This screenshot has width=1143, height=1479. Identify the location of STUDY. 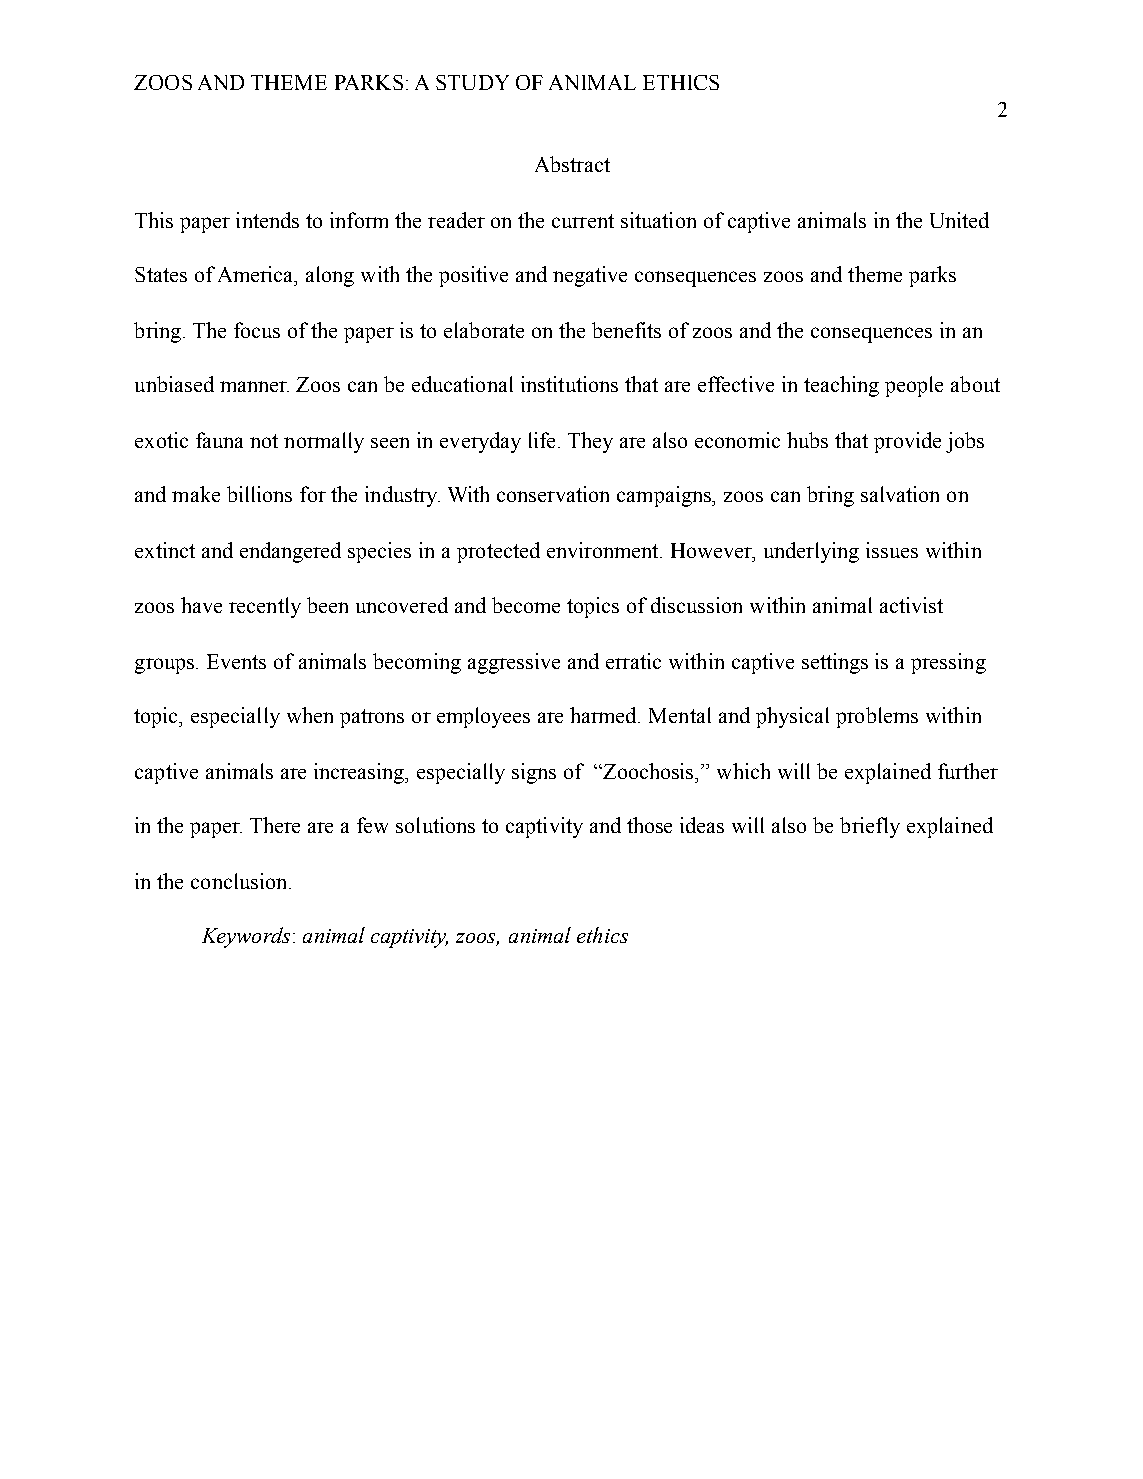
(472, 82).
